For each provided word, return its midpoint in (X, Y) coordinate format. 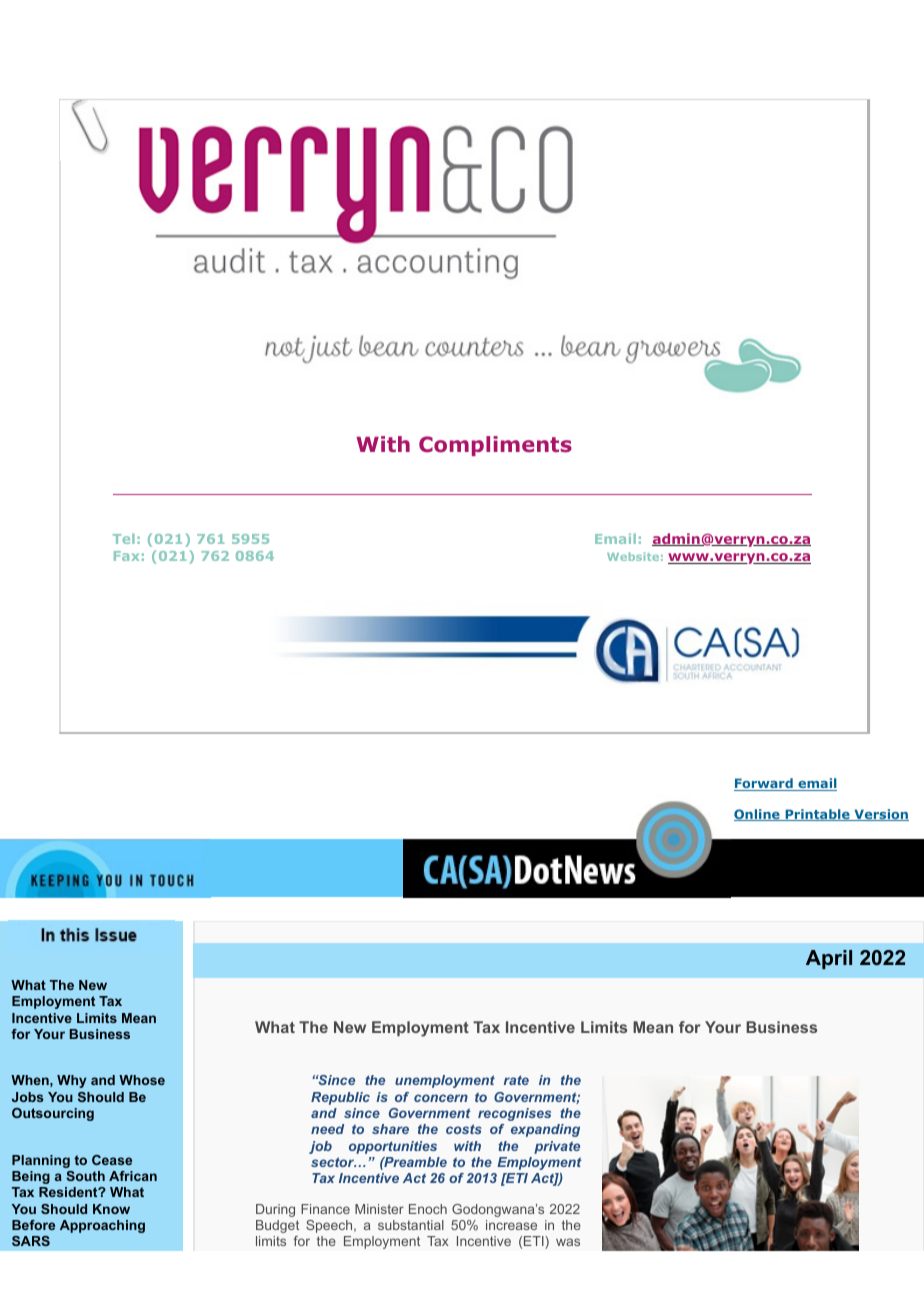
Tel (124, 538)
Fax (126, 556)
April (829, 959)
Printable (817, 815)
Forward (764, 784)
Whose (142, 1080)
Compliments (495, 446)
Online (758, 815)
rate (516, 1080)
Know (111, 1209)
